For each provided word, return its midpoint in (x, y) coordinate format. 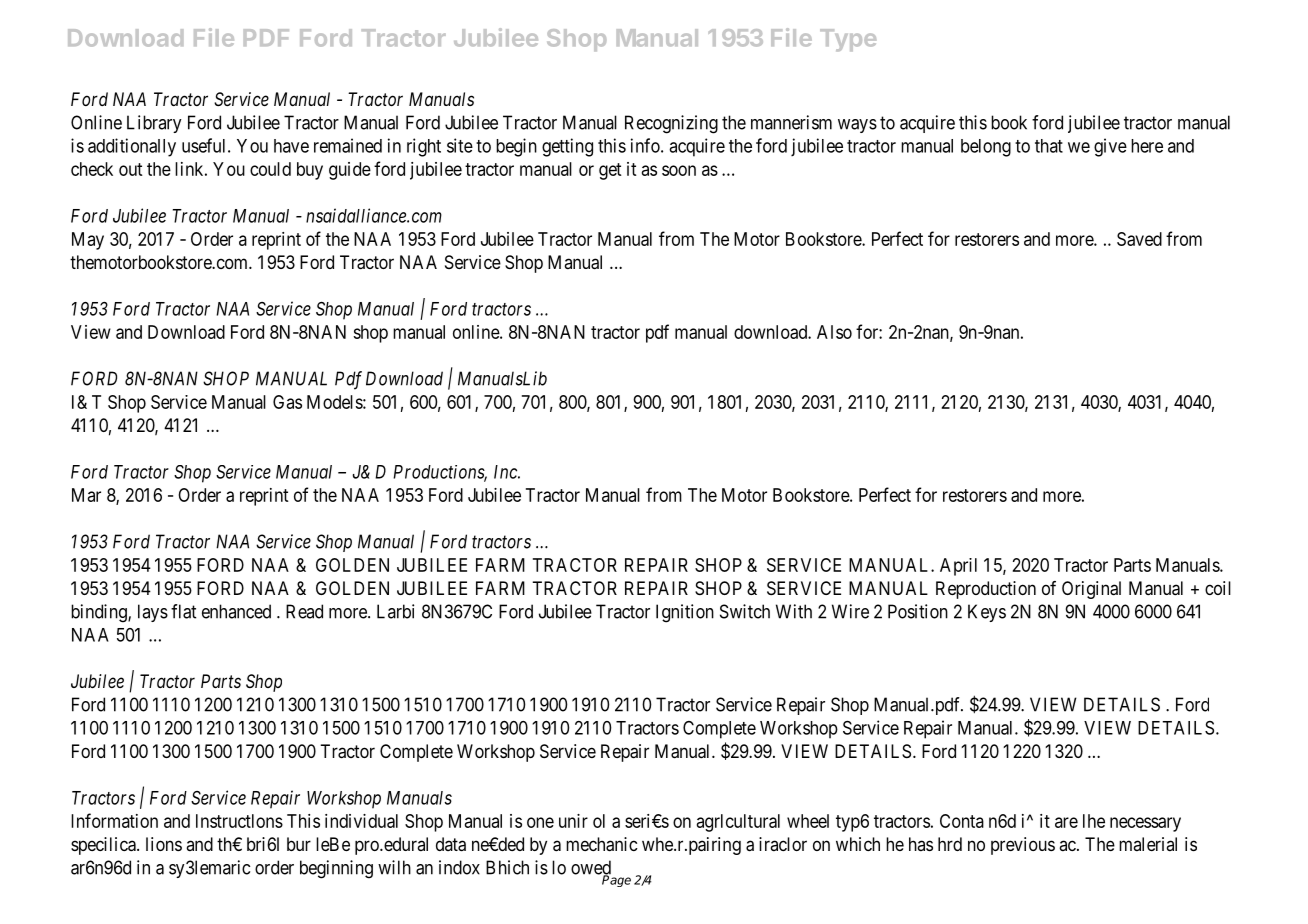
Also (834, 332)
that (1049, 146)
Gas (287, 402)
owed (591, 868)
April (958, 567)
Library (154, 124)
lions (164, 844)
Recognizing (671, 124)
